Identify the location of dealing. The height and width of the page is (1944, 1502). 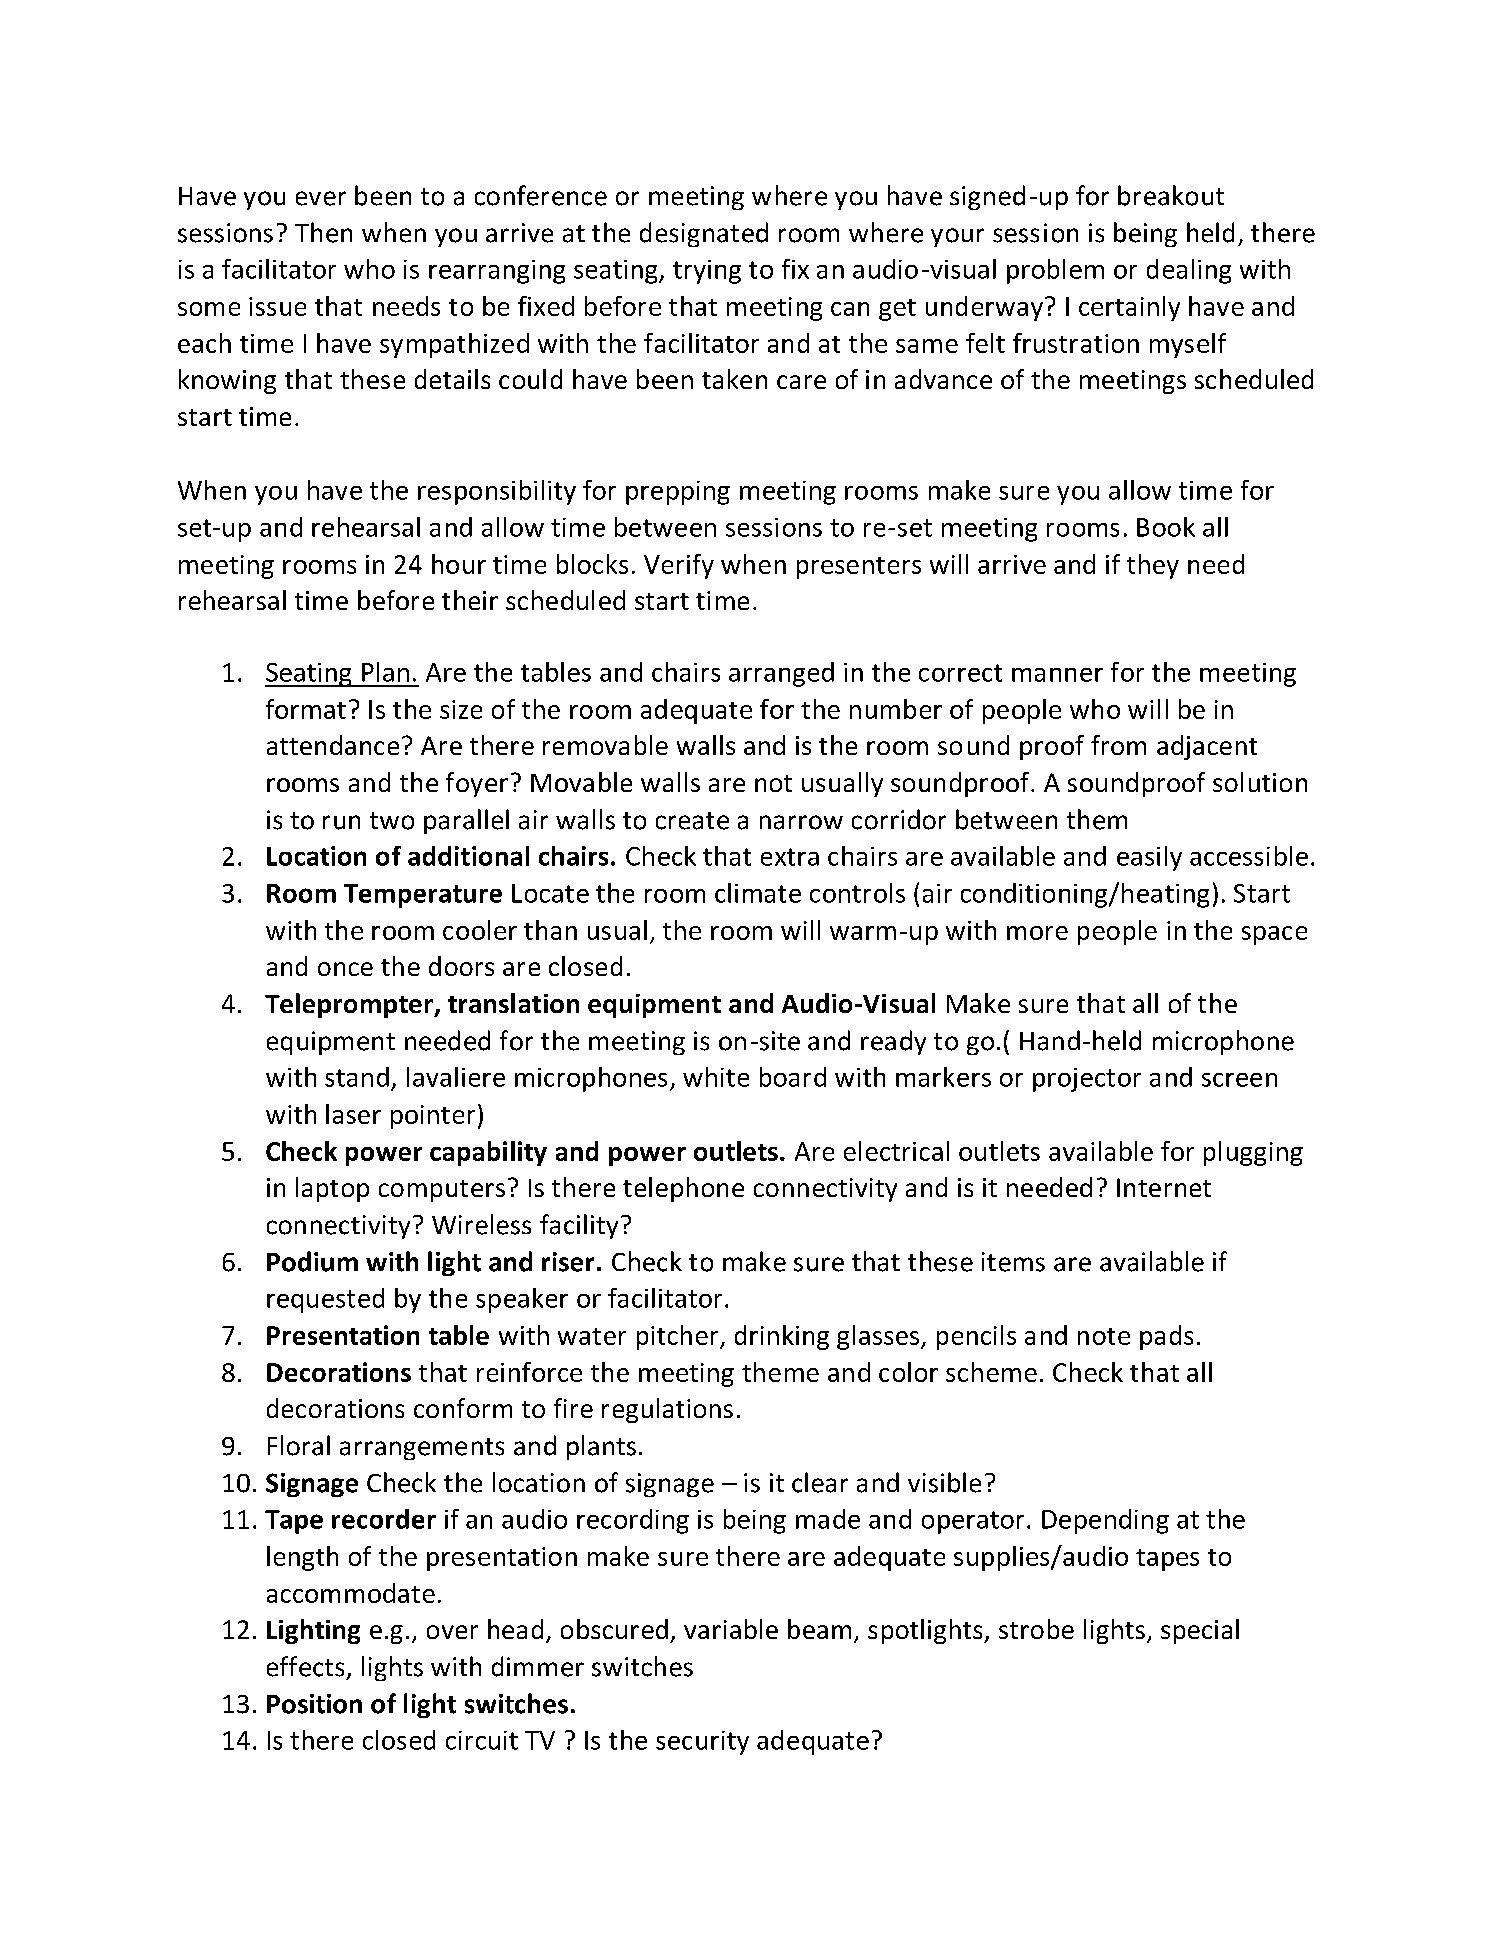
(1189, 271).
